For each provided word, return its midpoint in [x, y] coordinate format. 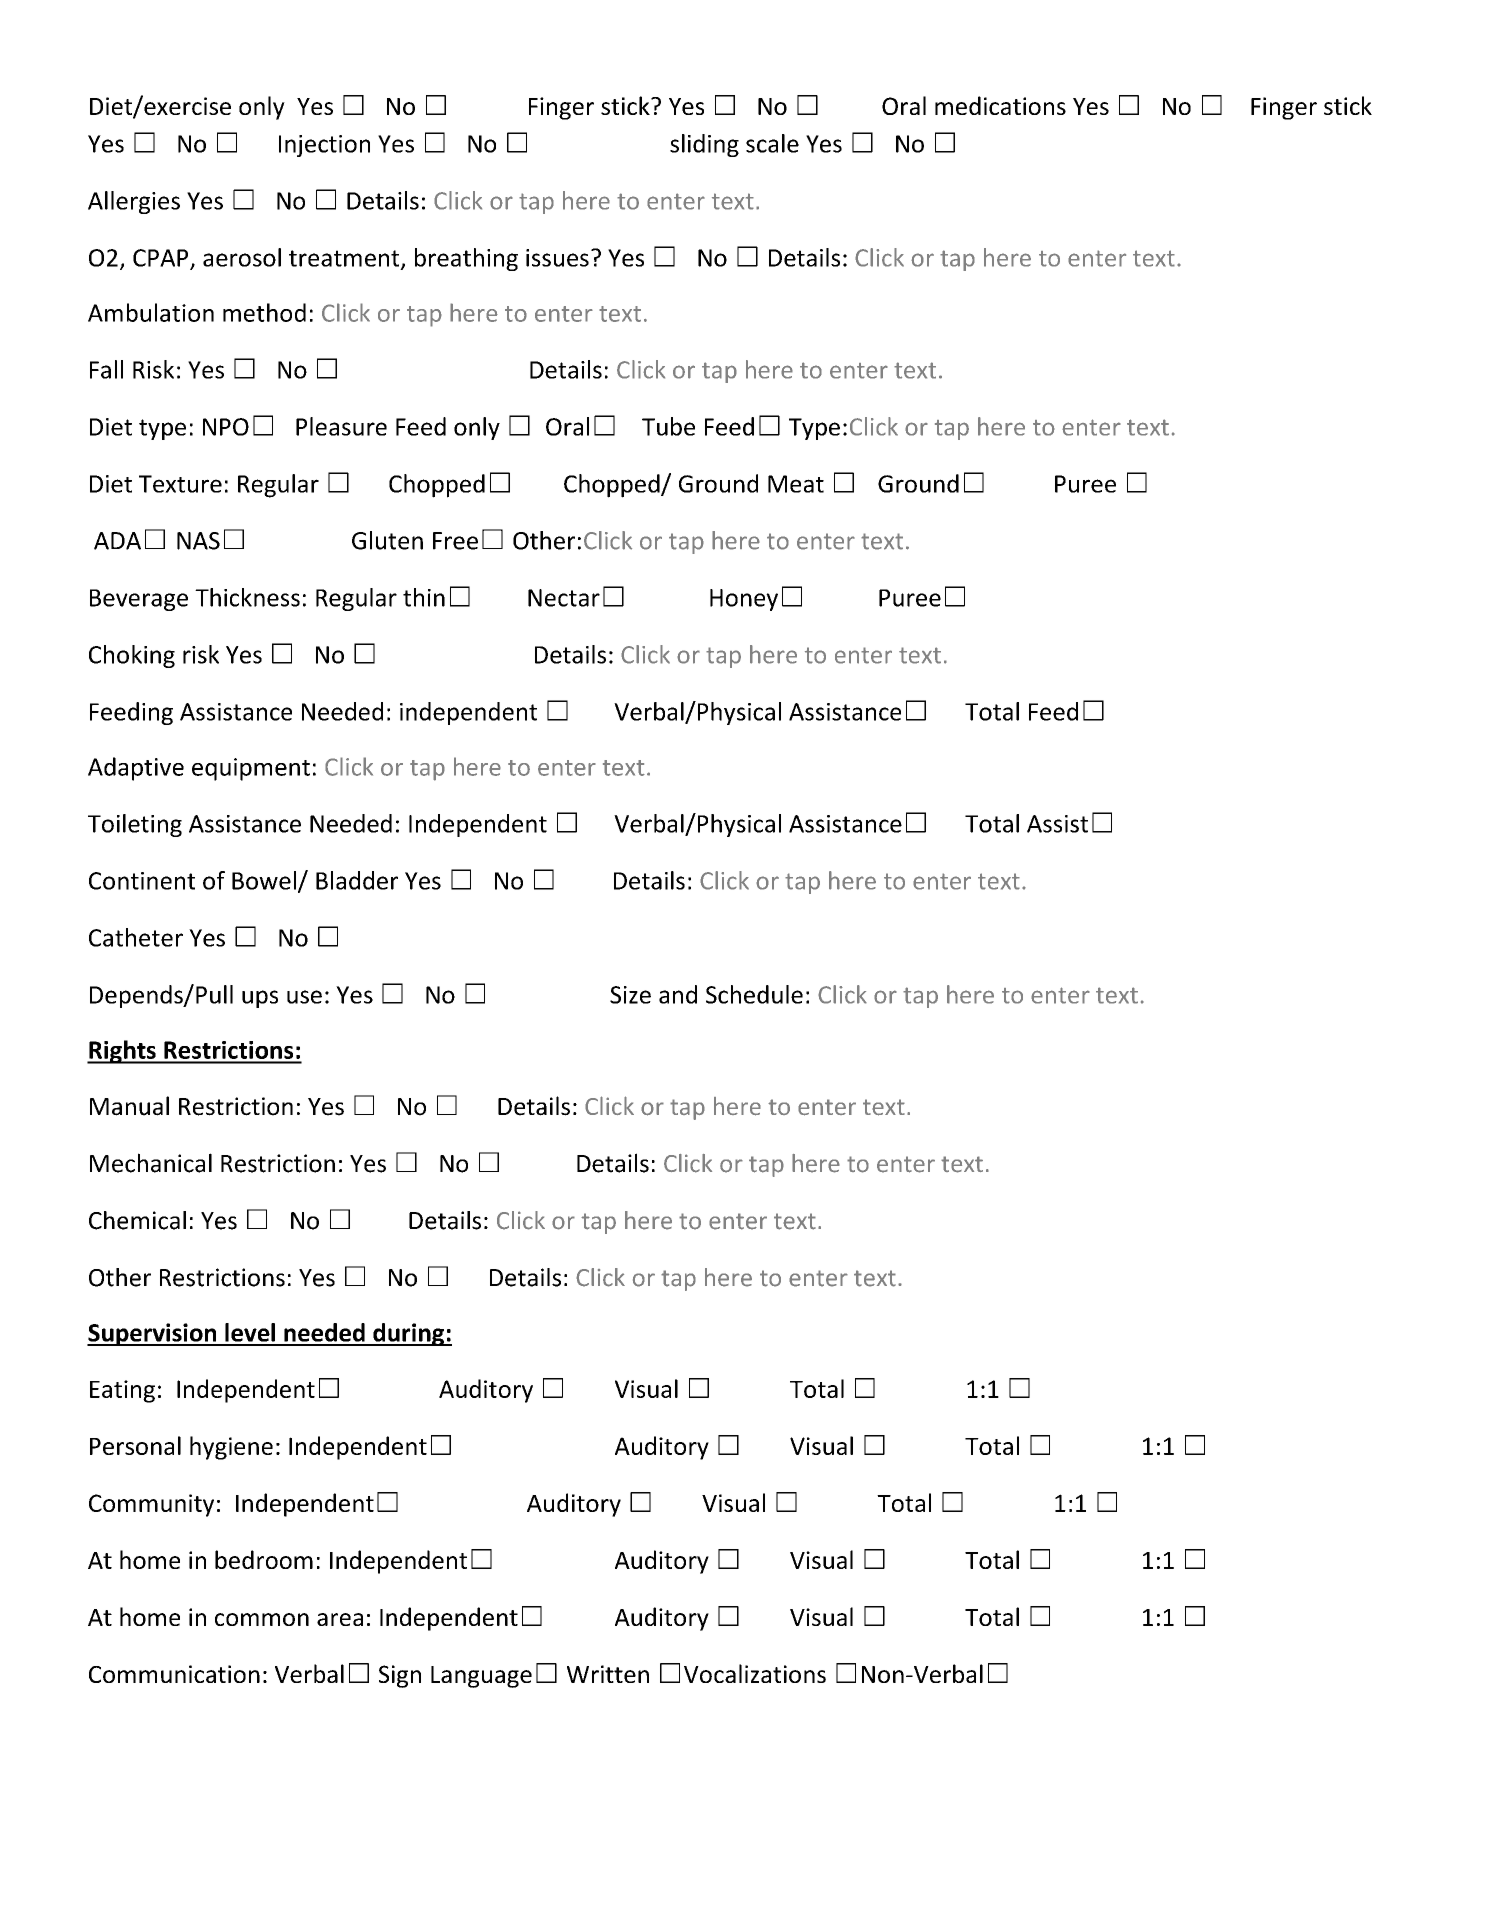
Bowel [264, 880]
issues [557, 258]
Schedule [754, 994]
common [262, 1619]
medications [1000, 105]
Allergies [134, 202]
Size [630, 995]
